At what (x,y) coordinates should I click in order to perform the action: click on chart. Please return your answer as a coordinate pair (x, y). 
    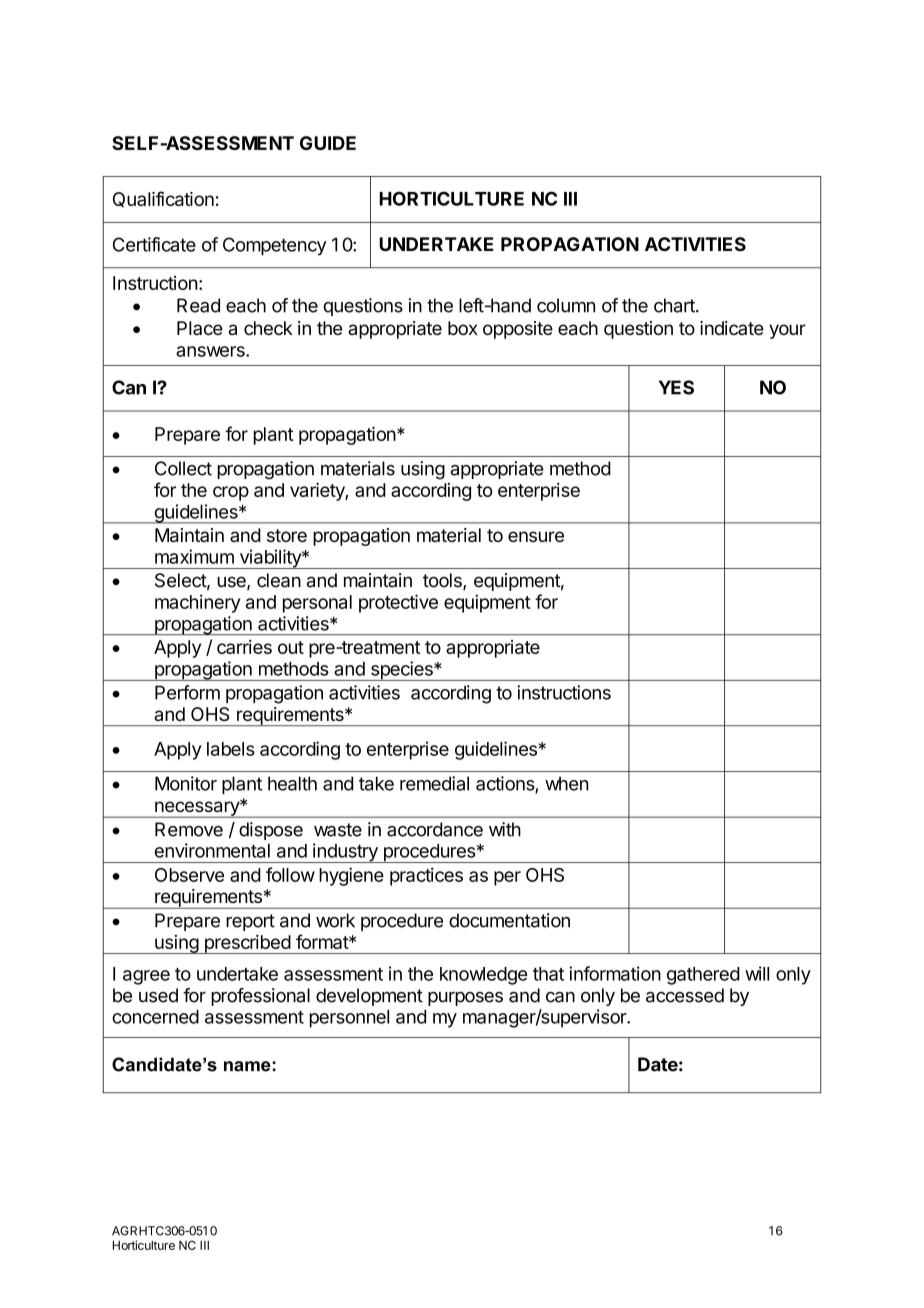
    Looking at the image, I should click on (675, 305).
